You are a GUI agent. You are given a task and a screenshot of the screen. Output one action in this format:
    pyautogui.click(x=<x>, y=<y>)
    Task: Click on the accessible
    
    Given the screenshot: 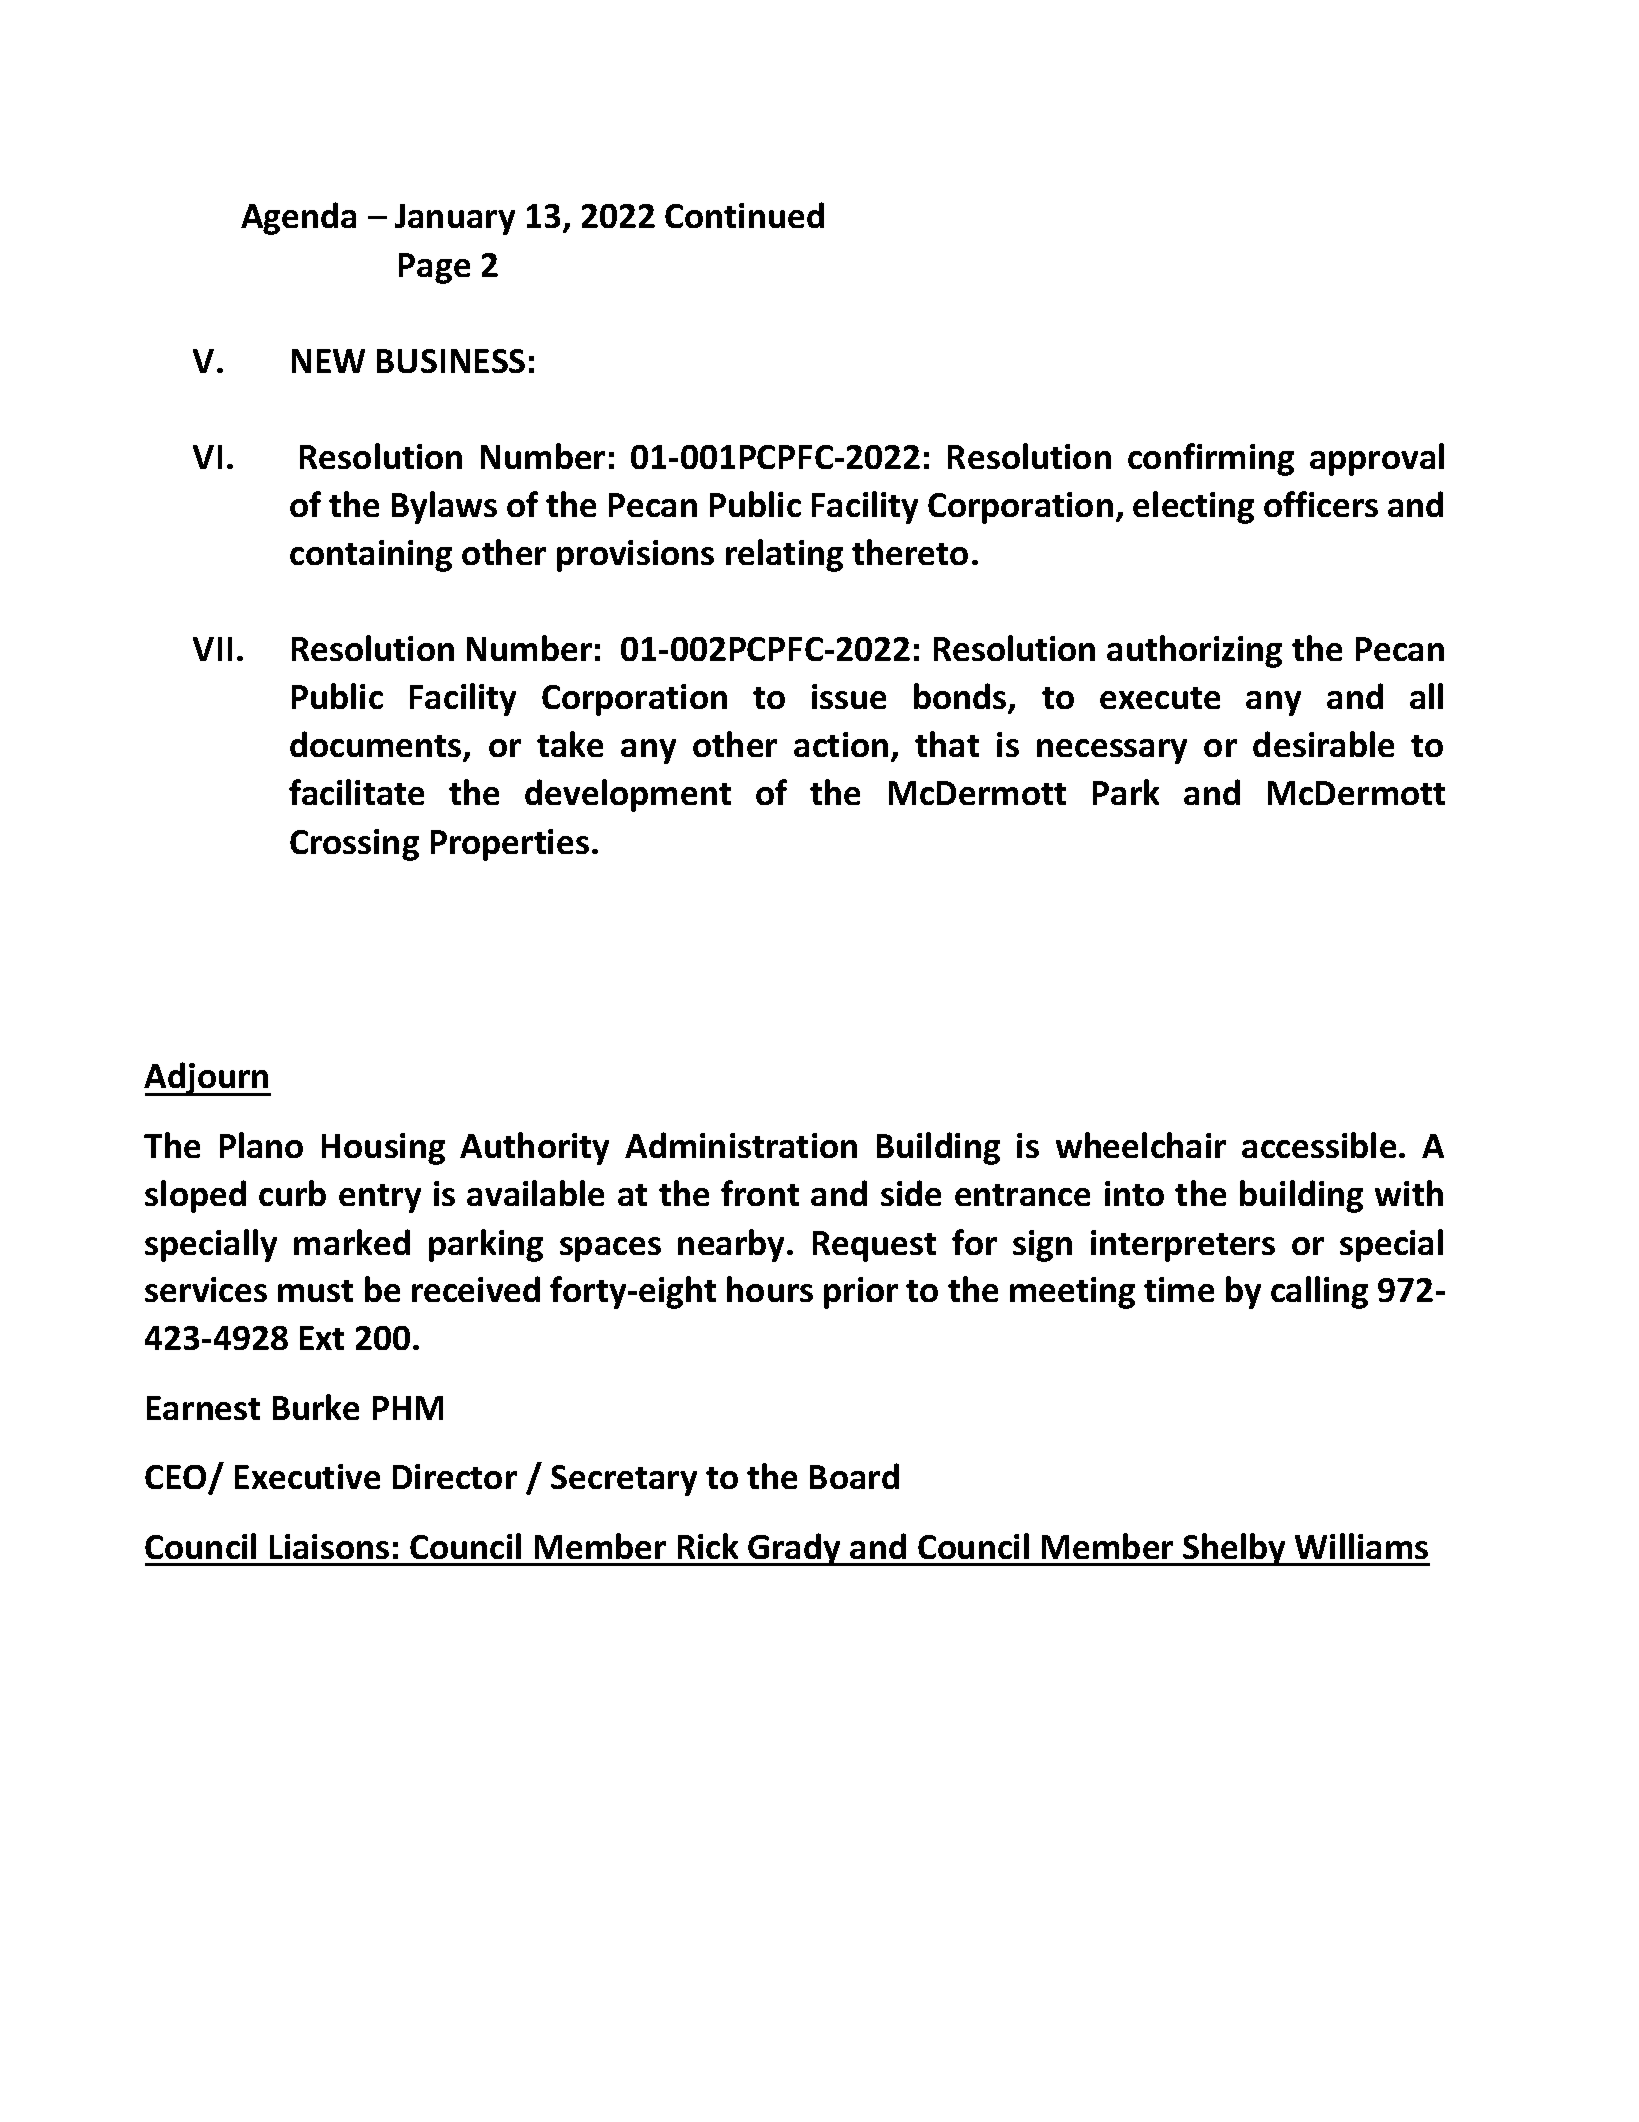 What is the action you would take?
    pyautogui.click(x=1319, y=1145)
